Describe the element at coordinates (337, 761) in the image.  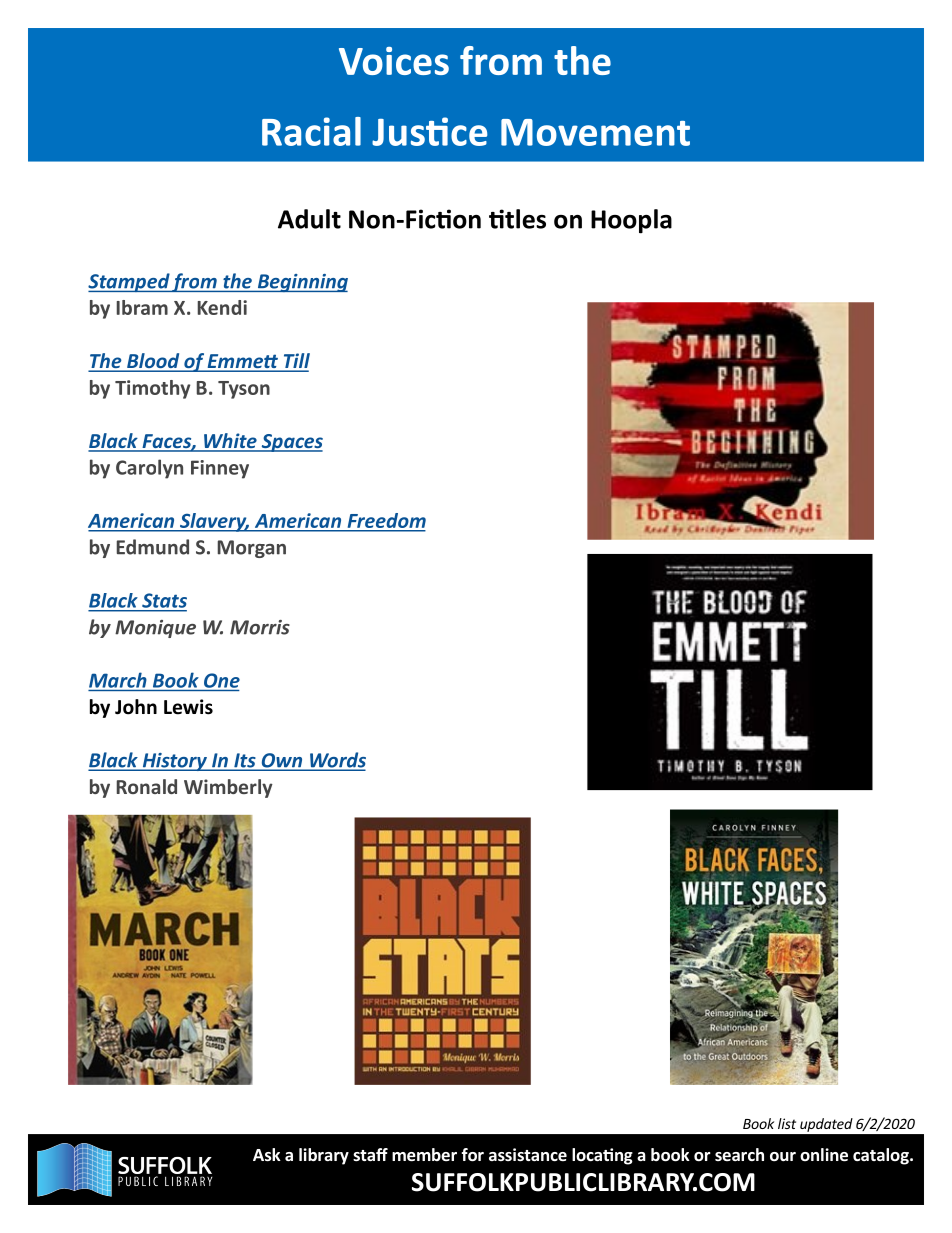
I see `Words` at that location.
